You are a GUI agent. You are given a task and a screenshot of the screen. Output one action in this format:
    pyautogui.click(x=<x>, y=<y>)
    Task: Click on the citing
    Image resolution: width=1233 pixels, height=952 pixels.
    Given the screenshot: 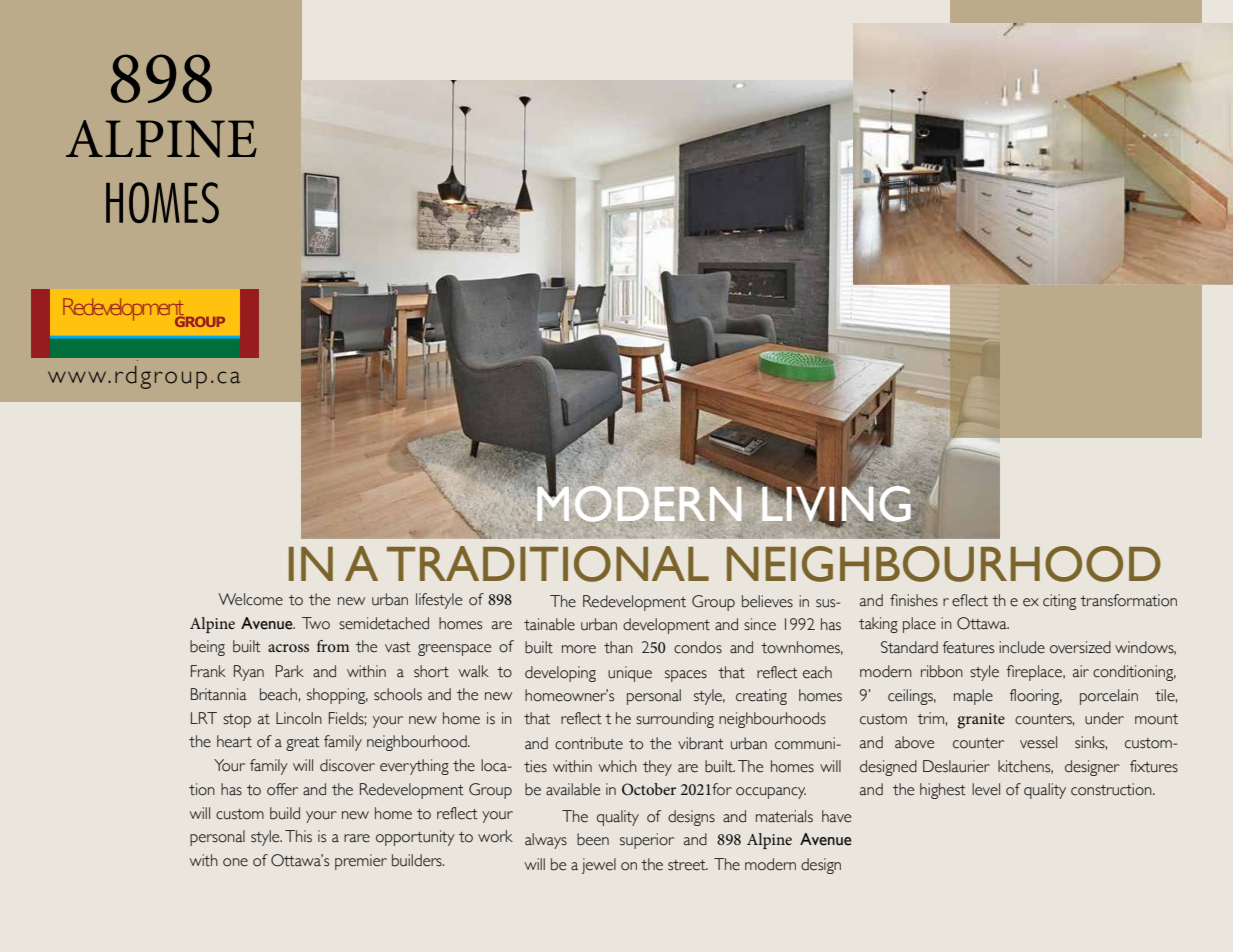 What is the action you would take?
    pyautogui.click(x=1059, y=602)
